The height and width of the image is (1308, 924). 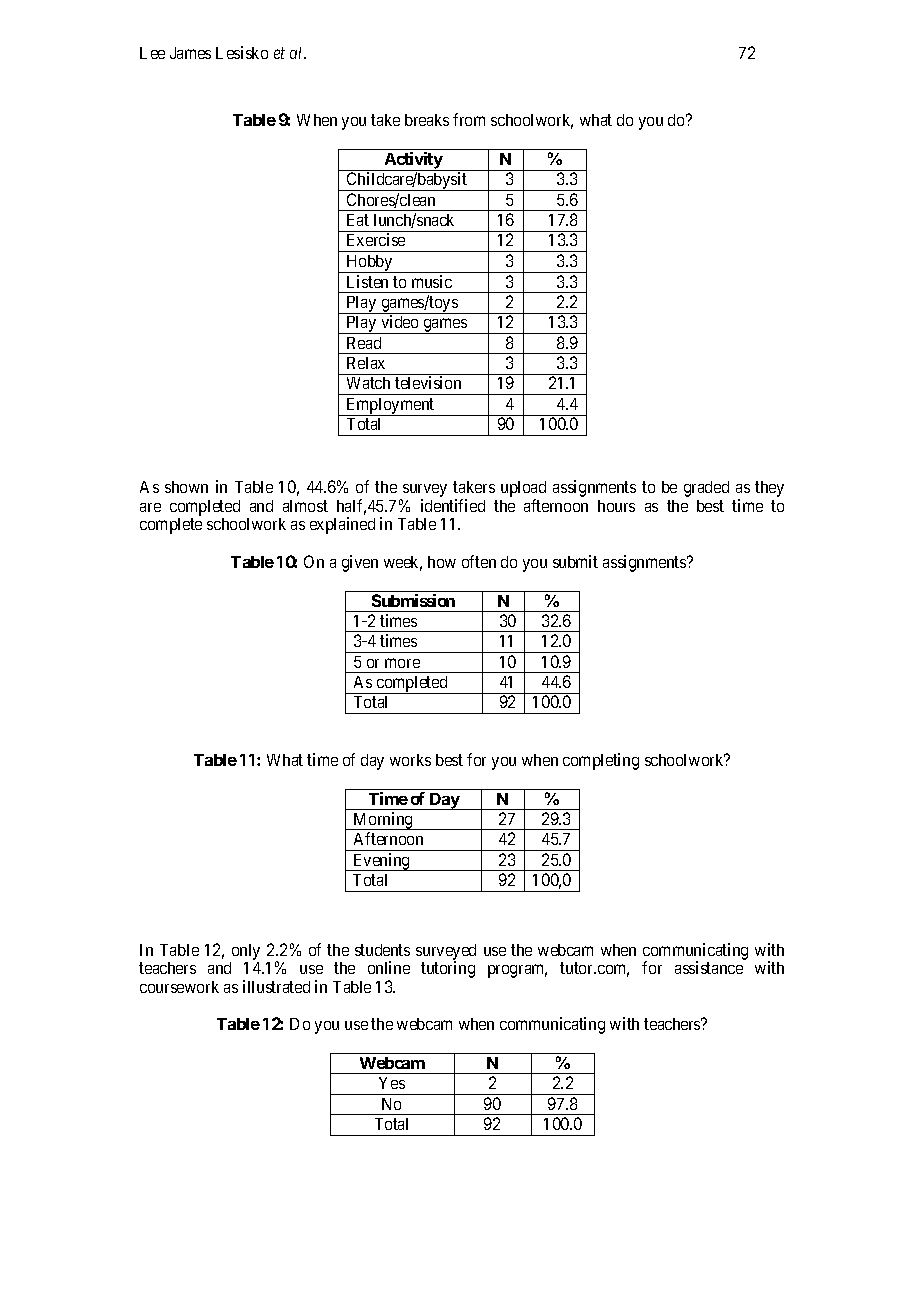 I want to click on coursework, so click(x=179, y=987).
